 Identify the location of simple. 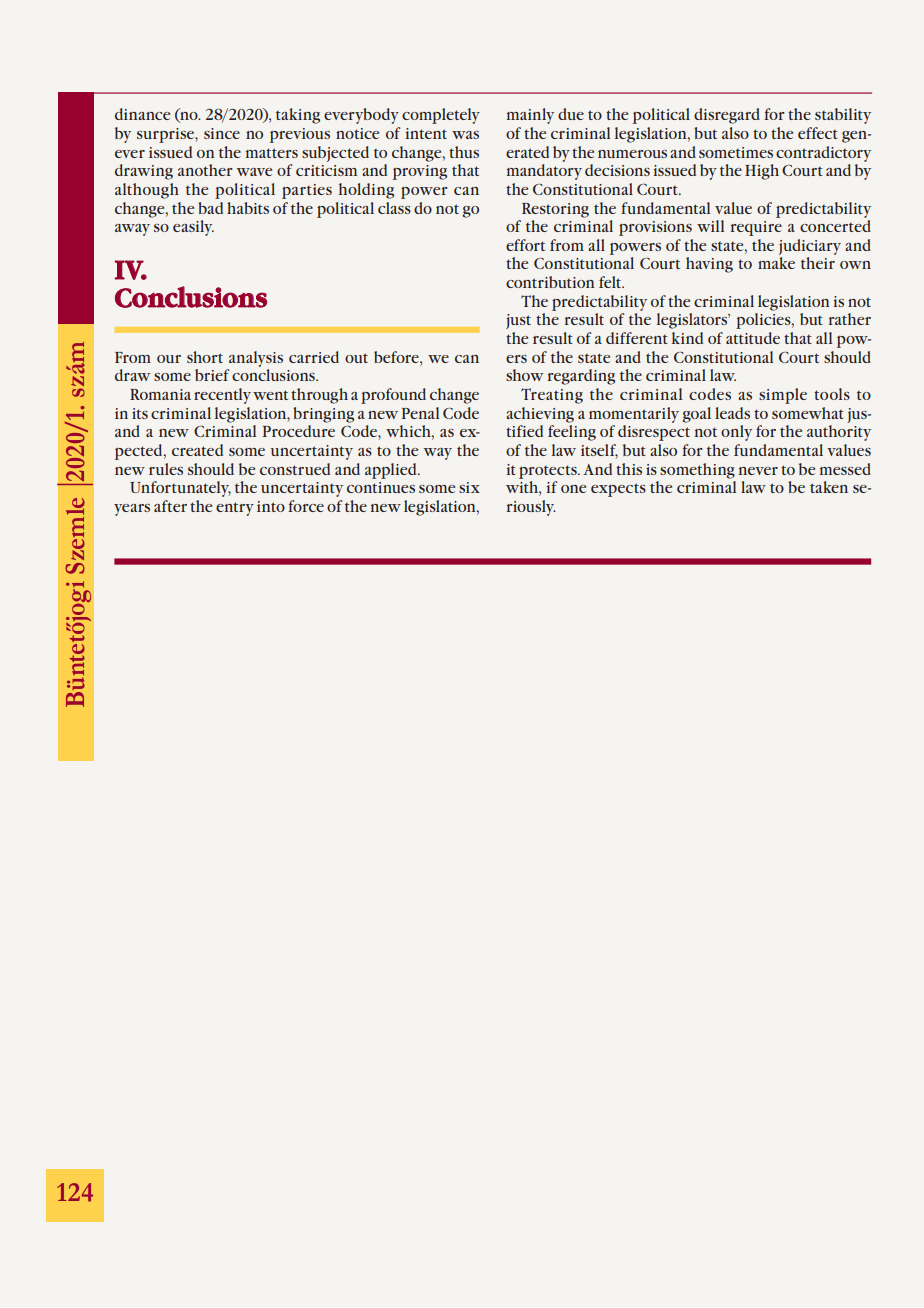
(783, 396).
